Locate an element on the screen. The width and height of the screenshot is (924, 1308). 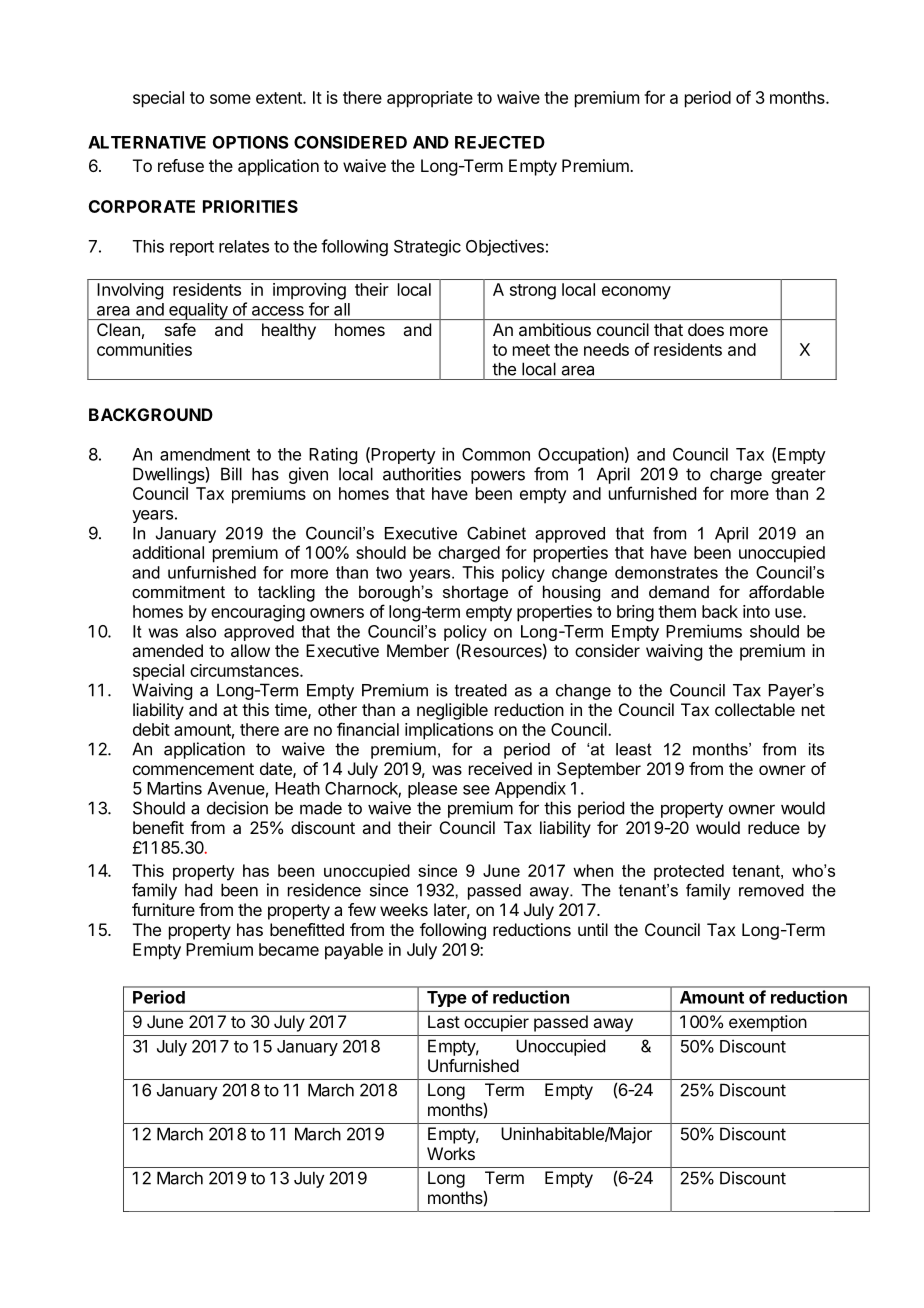
REJECTED is located at coordinates (500, 142).
